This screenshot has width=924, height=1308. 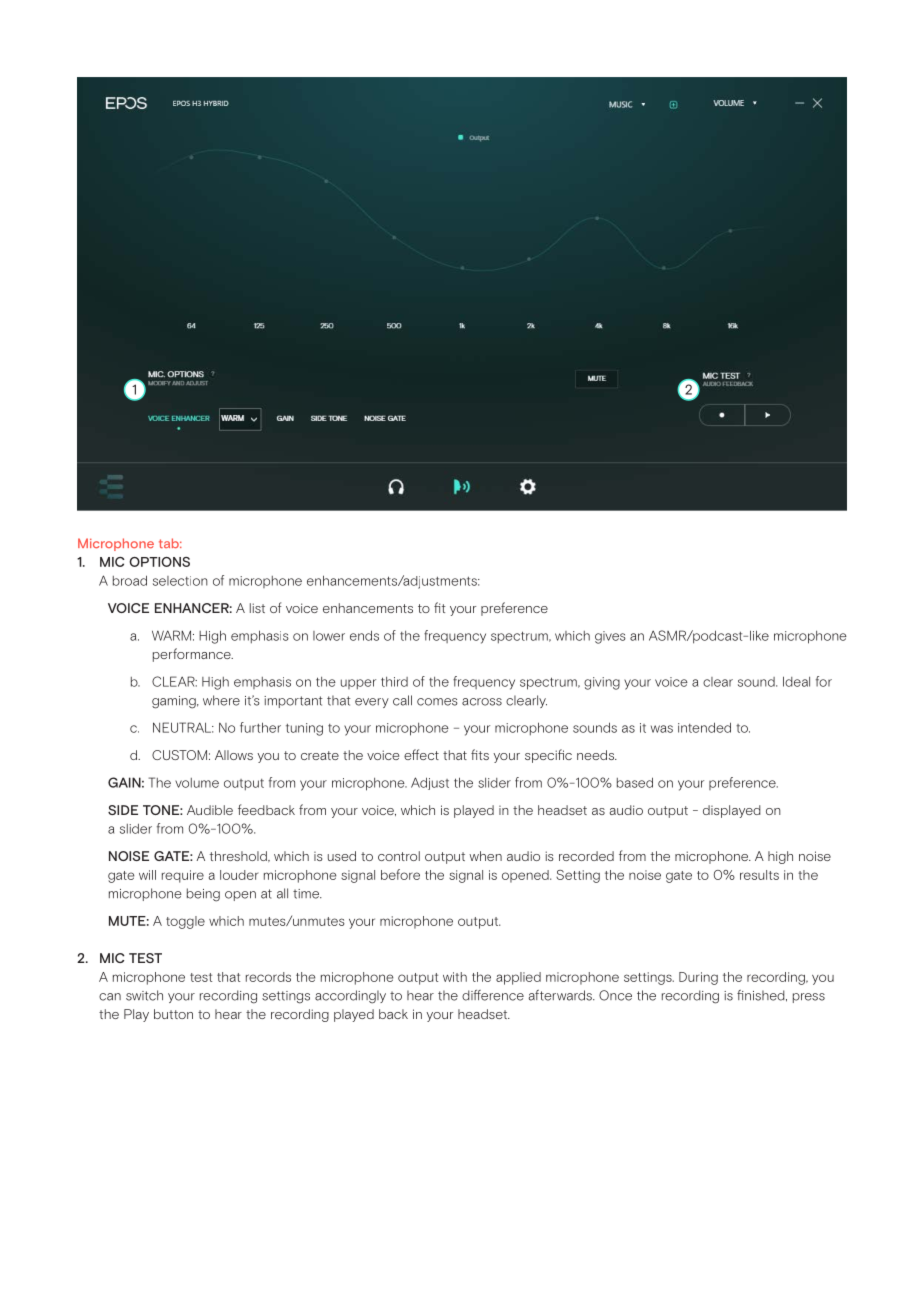 I want to click on selection, so click(x=180, y=581).
